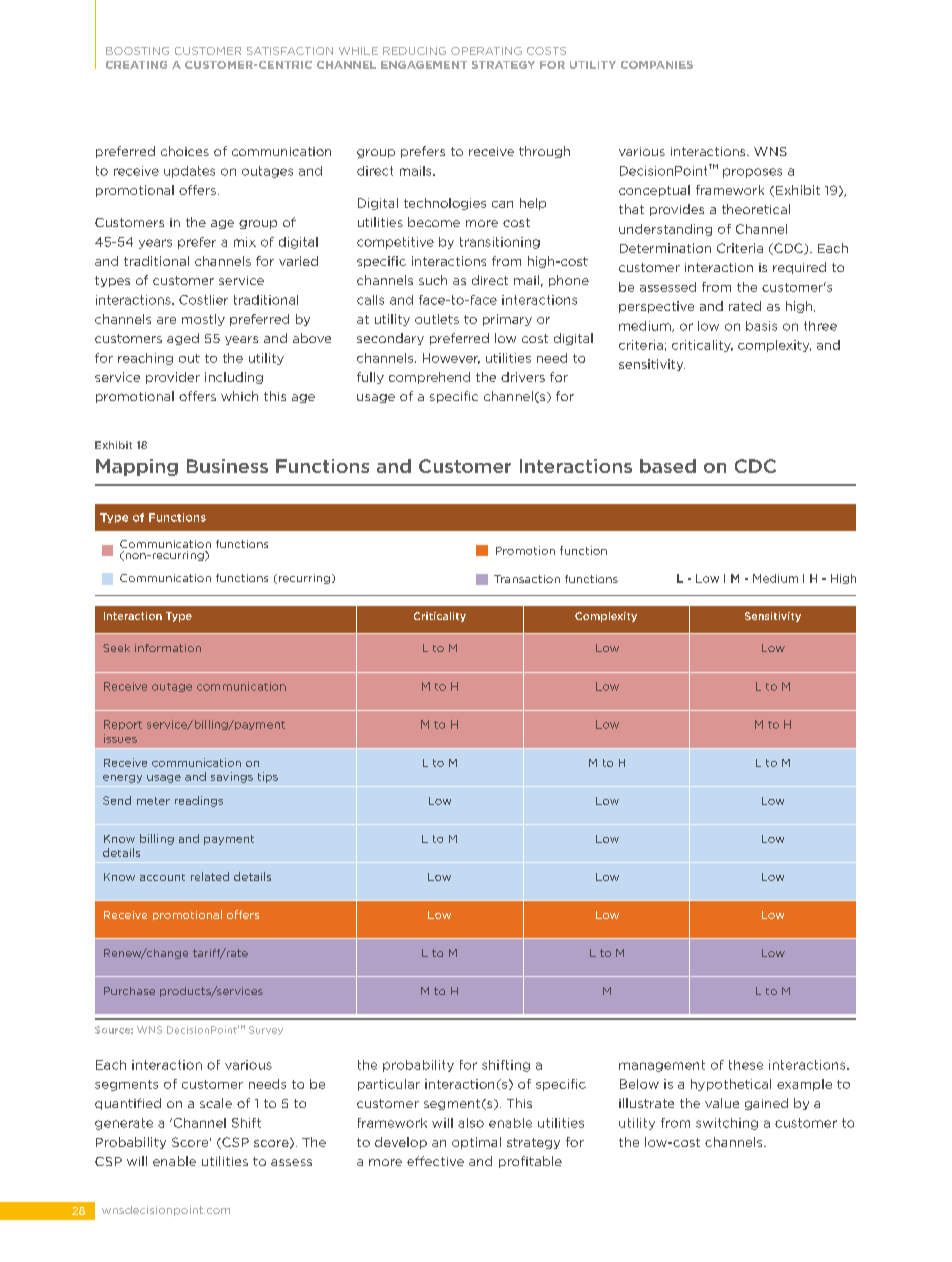 The height and width of the screenshot is (1262, 952). What do you see at coordinates (429, 378) in the screenshot?
I see `comprehend` at bounding box center [429, 378].
